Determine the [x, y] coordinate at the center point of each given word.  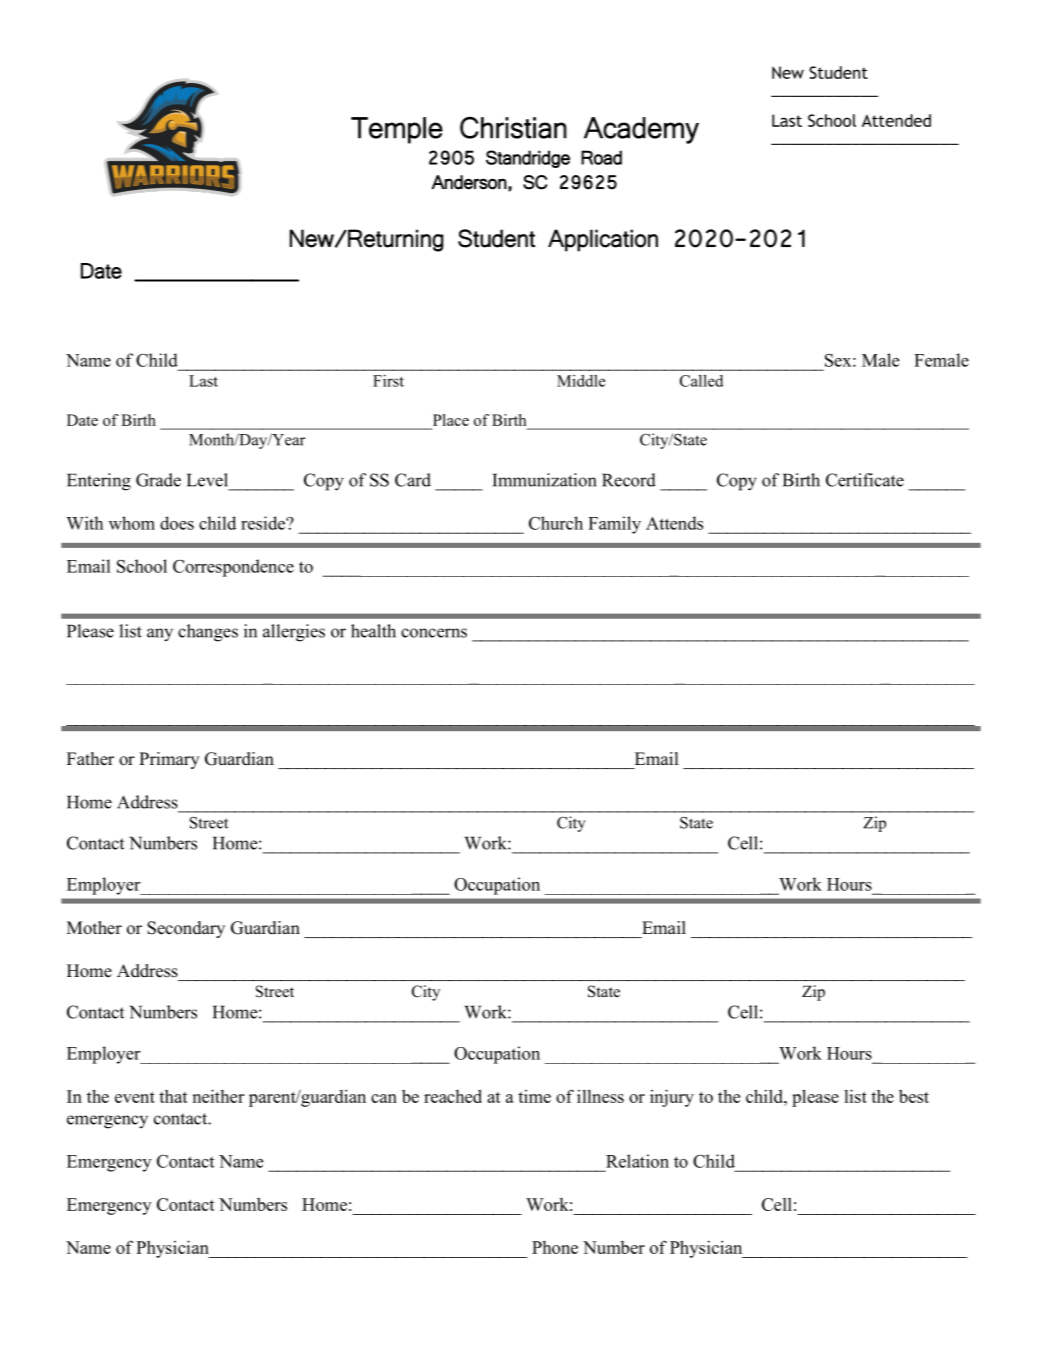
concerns [434, 633]
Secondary [186, 929]
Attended [896, 120]
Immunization [544, 480]
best [914, 1096]
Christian [513, 128]
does [177, 523]
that [173, 1096]
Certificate [865, 480]
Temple [397, 130]
